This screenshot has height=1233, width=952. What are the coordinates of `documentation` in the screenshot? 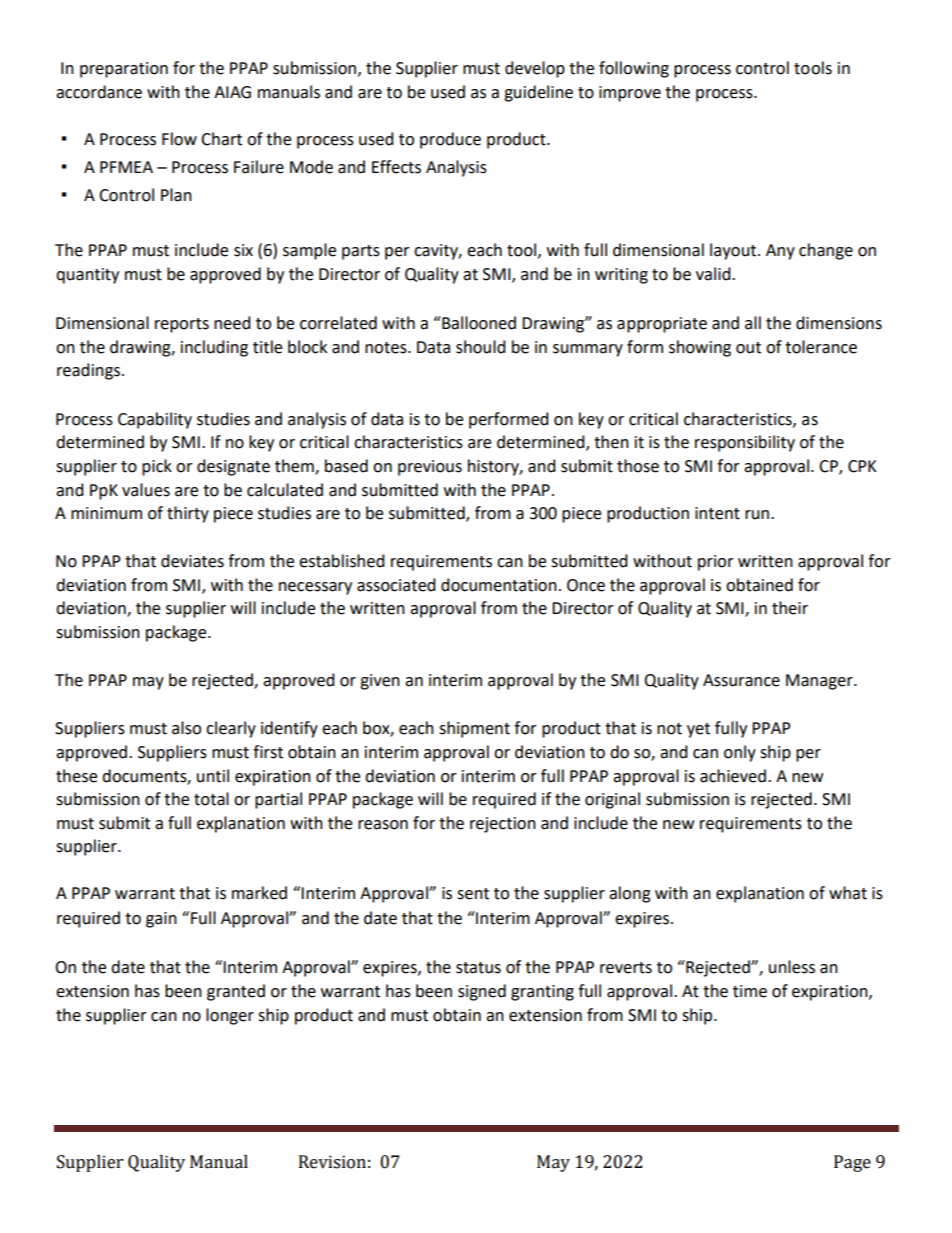 It's located at (499, 585).
